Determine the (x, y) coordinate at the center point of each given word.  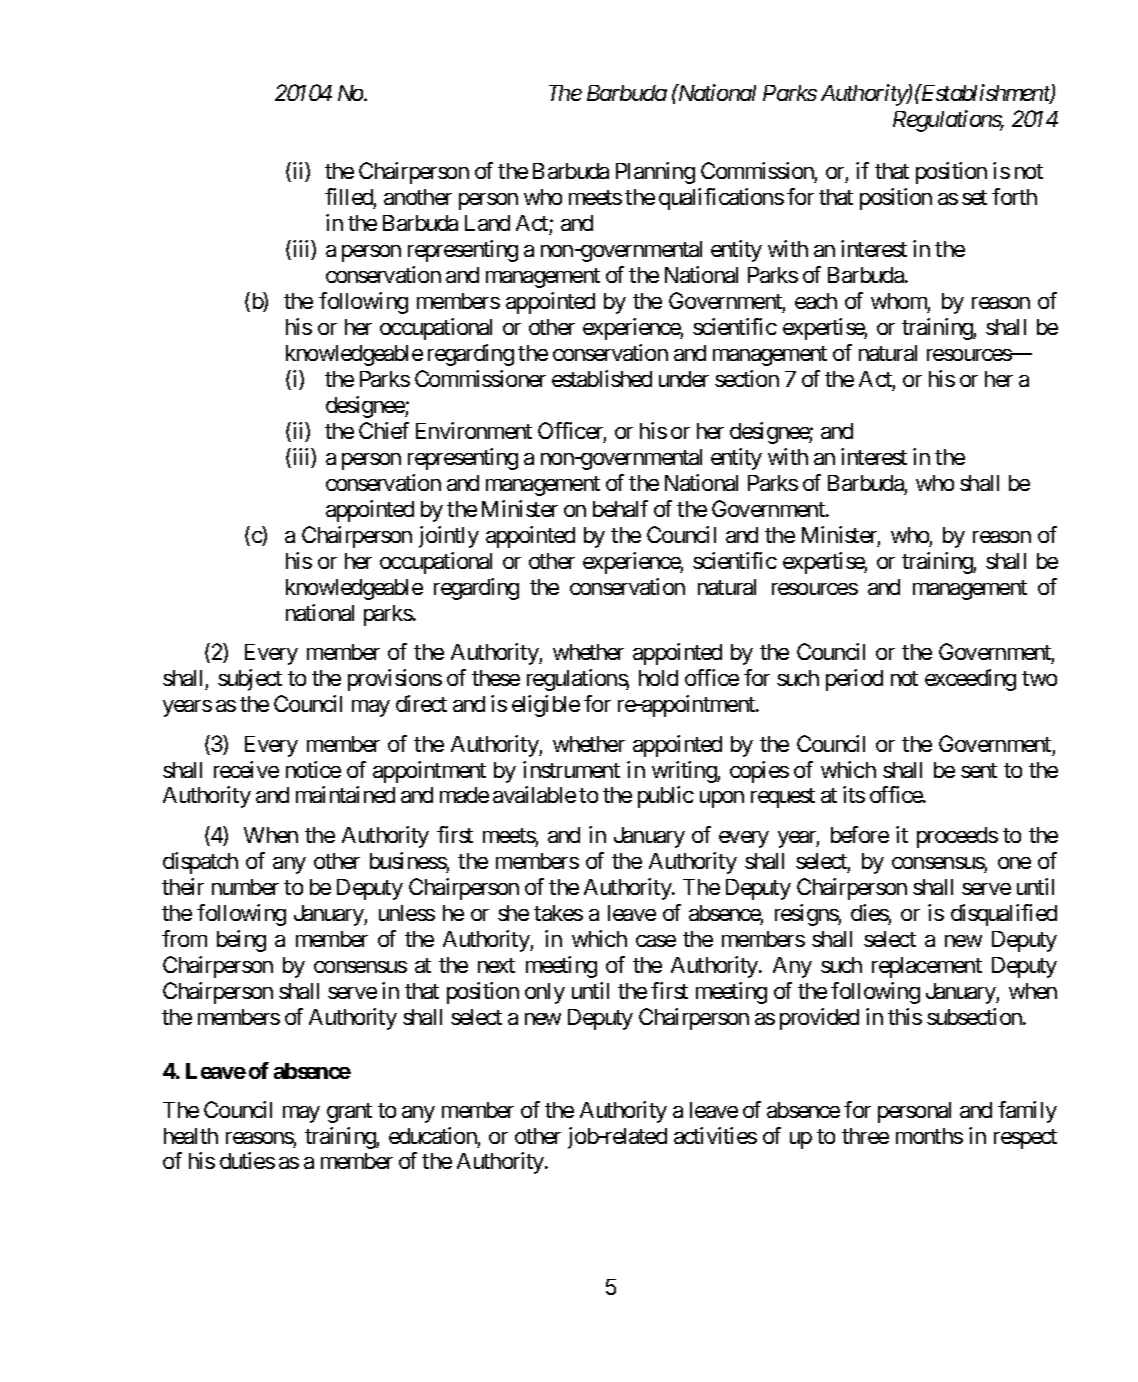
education (433, 1135)
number (245, 887)
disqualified (1004, 915)
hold (658, 678)
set (974, 197)
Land (487, 223)
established (602, 378)
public (666, 797)
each (816, 301)
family (1027, 1112)
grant (349, 1113)
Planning (655, 173)
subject (250, 680)
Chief (384, 430)
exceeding (970, 680)
